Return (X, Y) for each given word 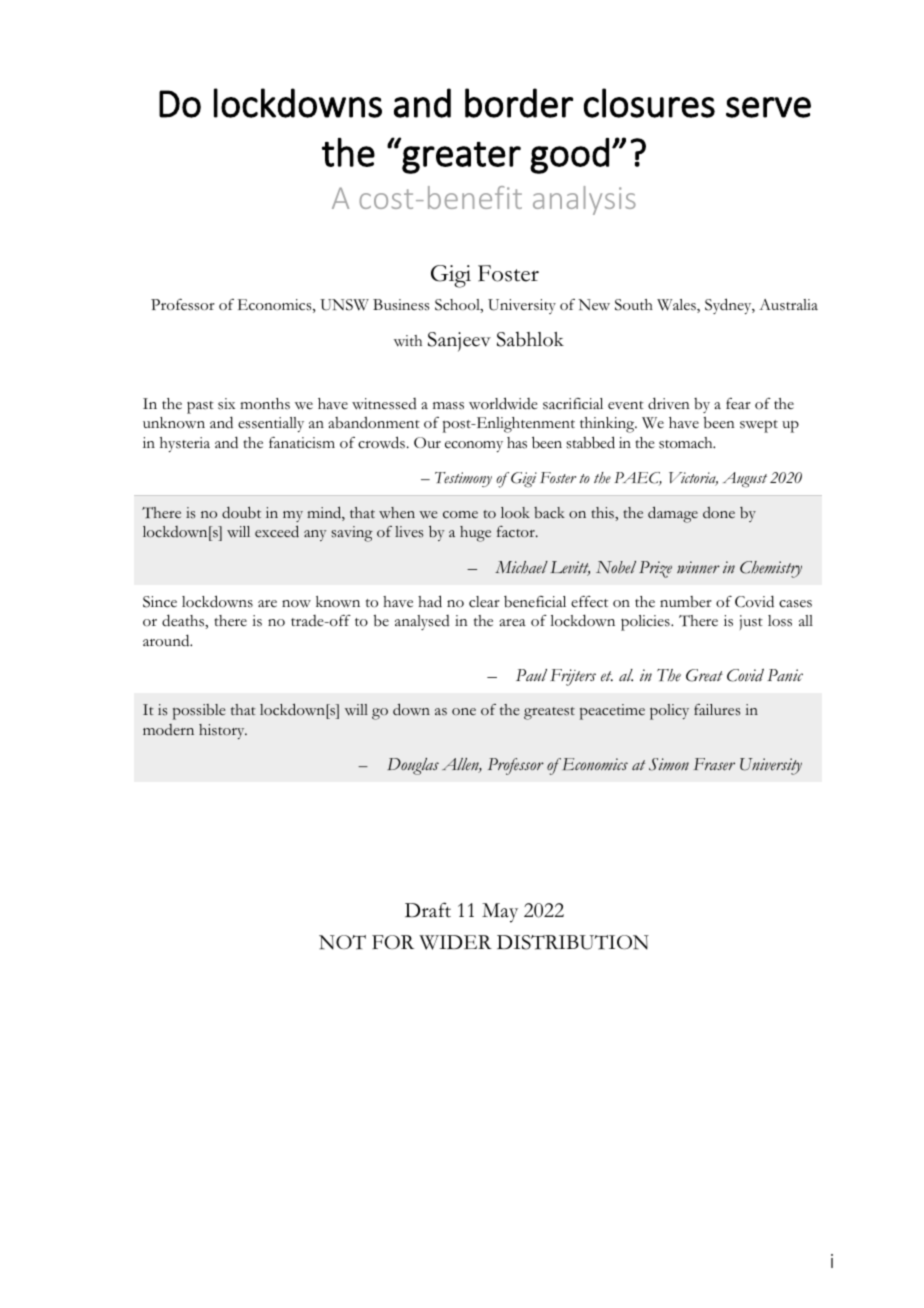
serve (768, 107)
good (569, 156)
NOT (342, 942)
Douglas (413, 766)
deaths (184, 621)
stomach (687, 443)
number (686, 602)
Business (401, 305)
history (223, 731)
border (519, 103)
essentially (271, 424)
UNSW (344, 305)
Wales (677, 306)
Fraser (714, 764)
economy (474, 446)
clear (484, 602)
